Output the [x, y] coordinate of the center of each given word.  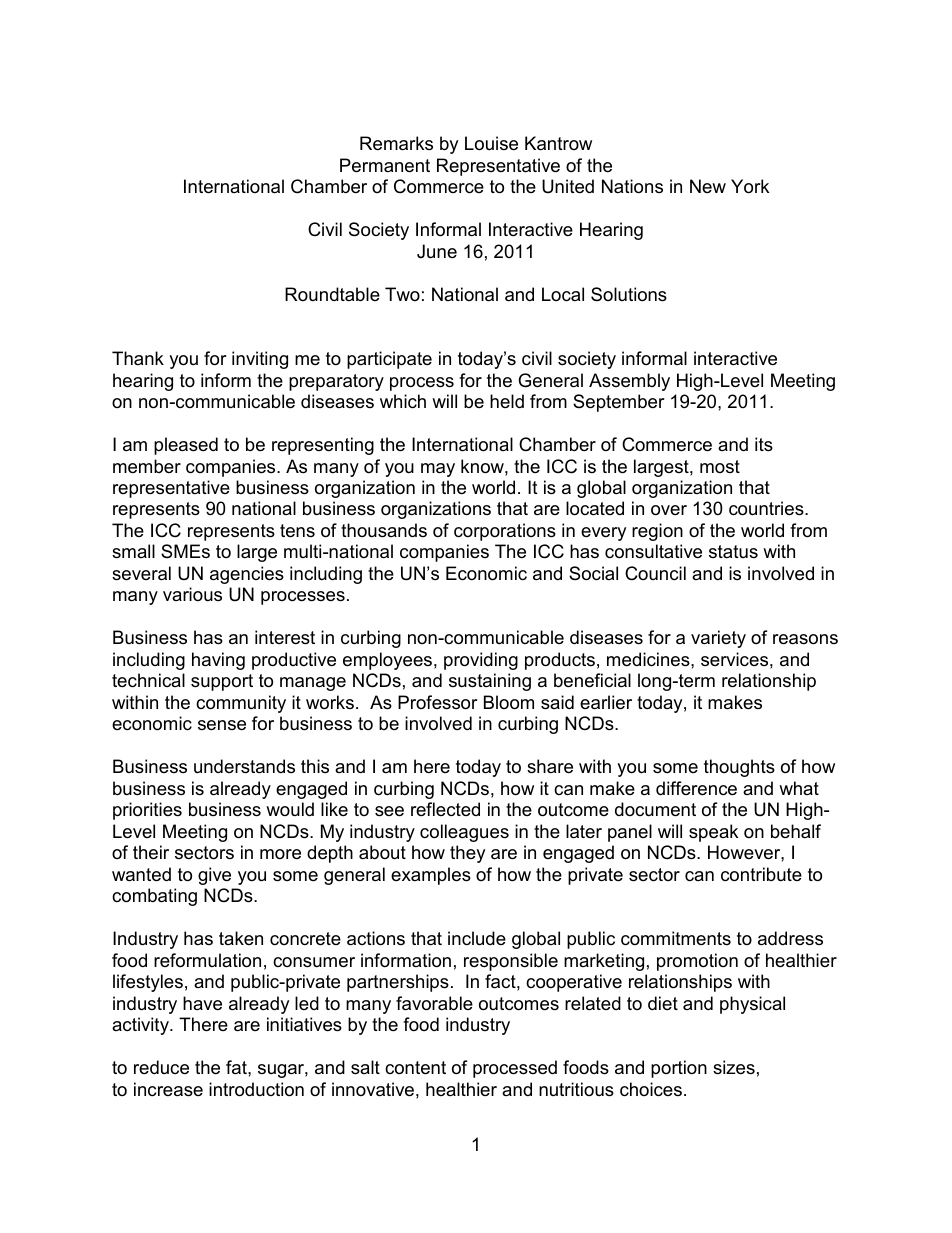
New [708, 186]
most [720, 466]
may [438, 470]
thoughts [739, 768]
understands [244, 766]
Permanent [385, 165]
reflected [445, 809]
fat [237, 1067]
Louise [491, 143]
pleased [186, 446]
